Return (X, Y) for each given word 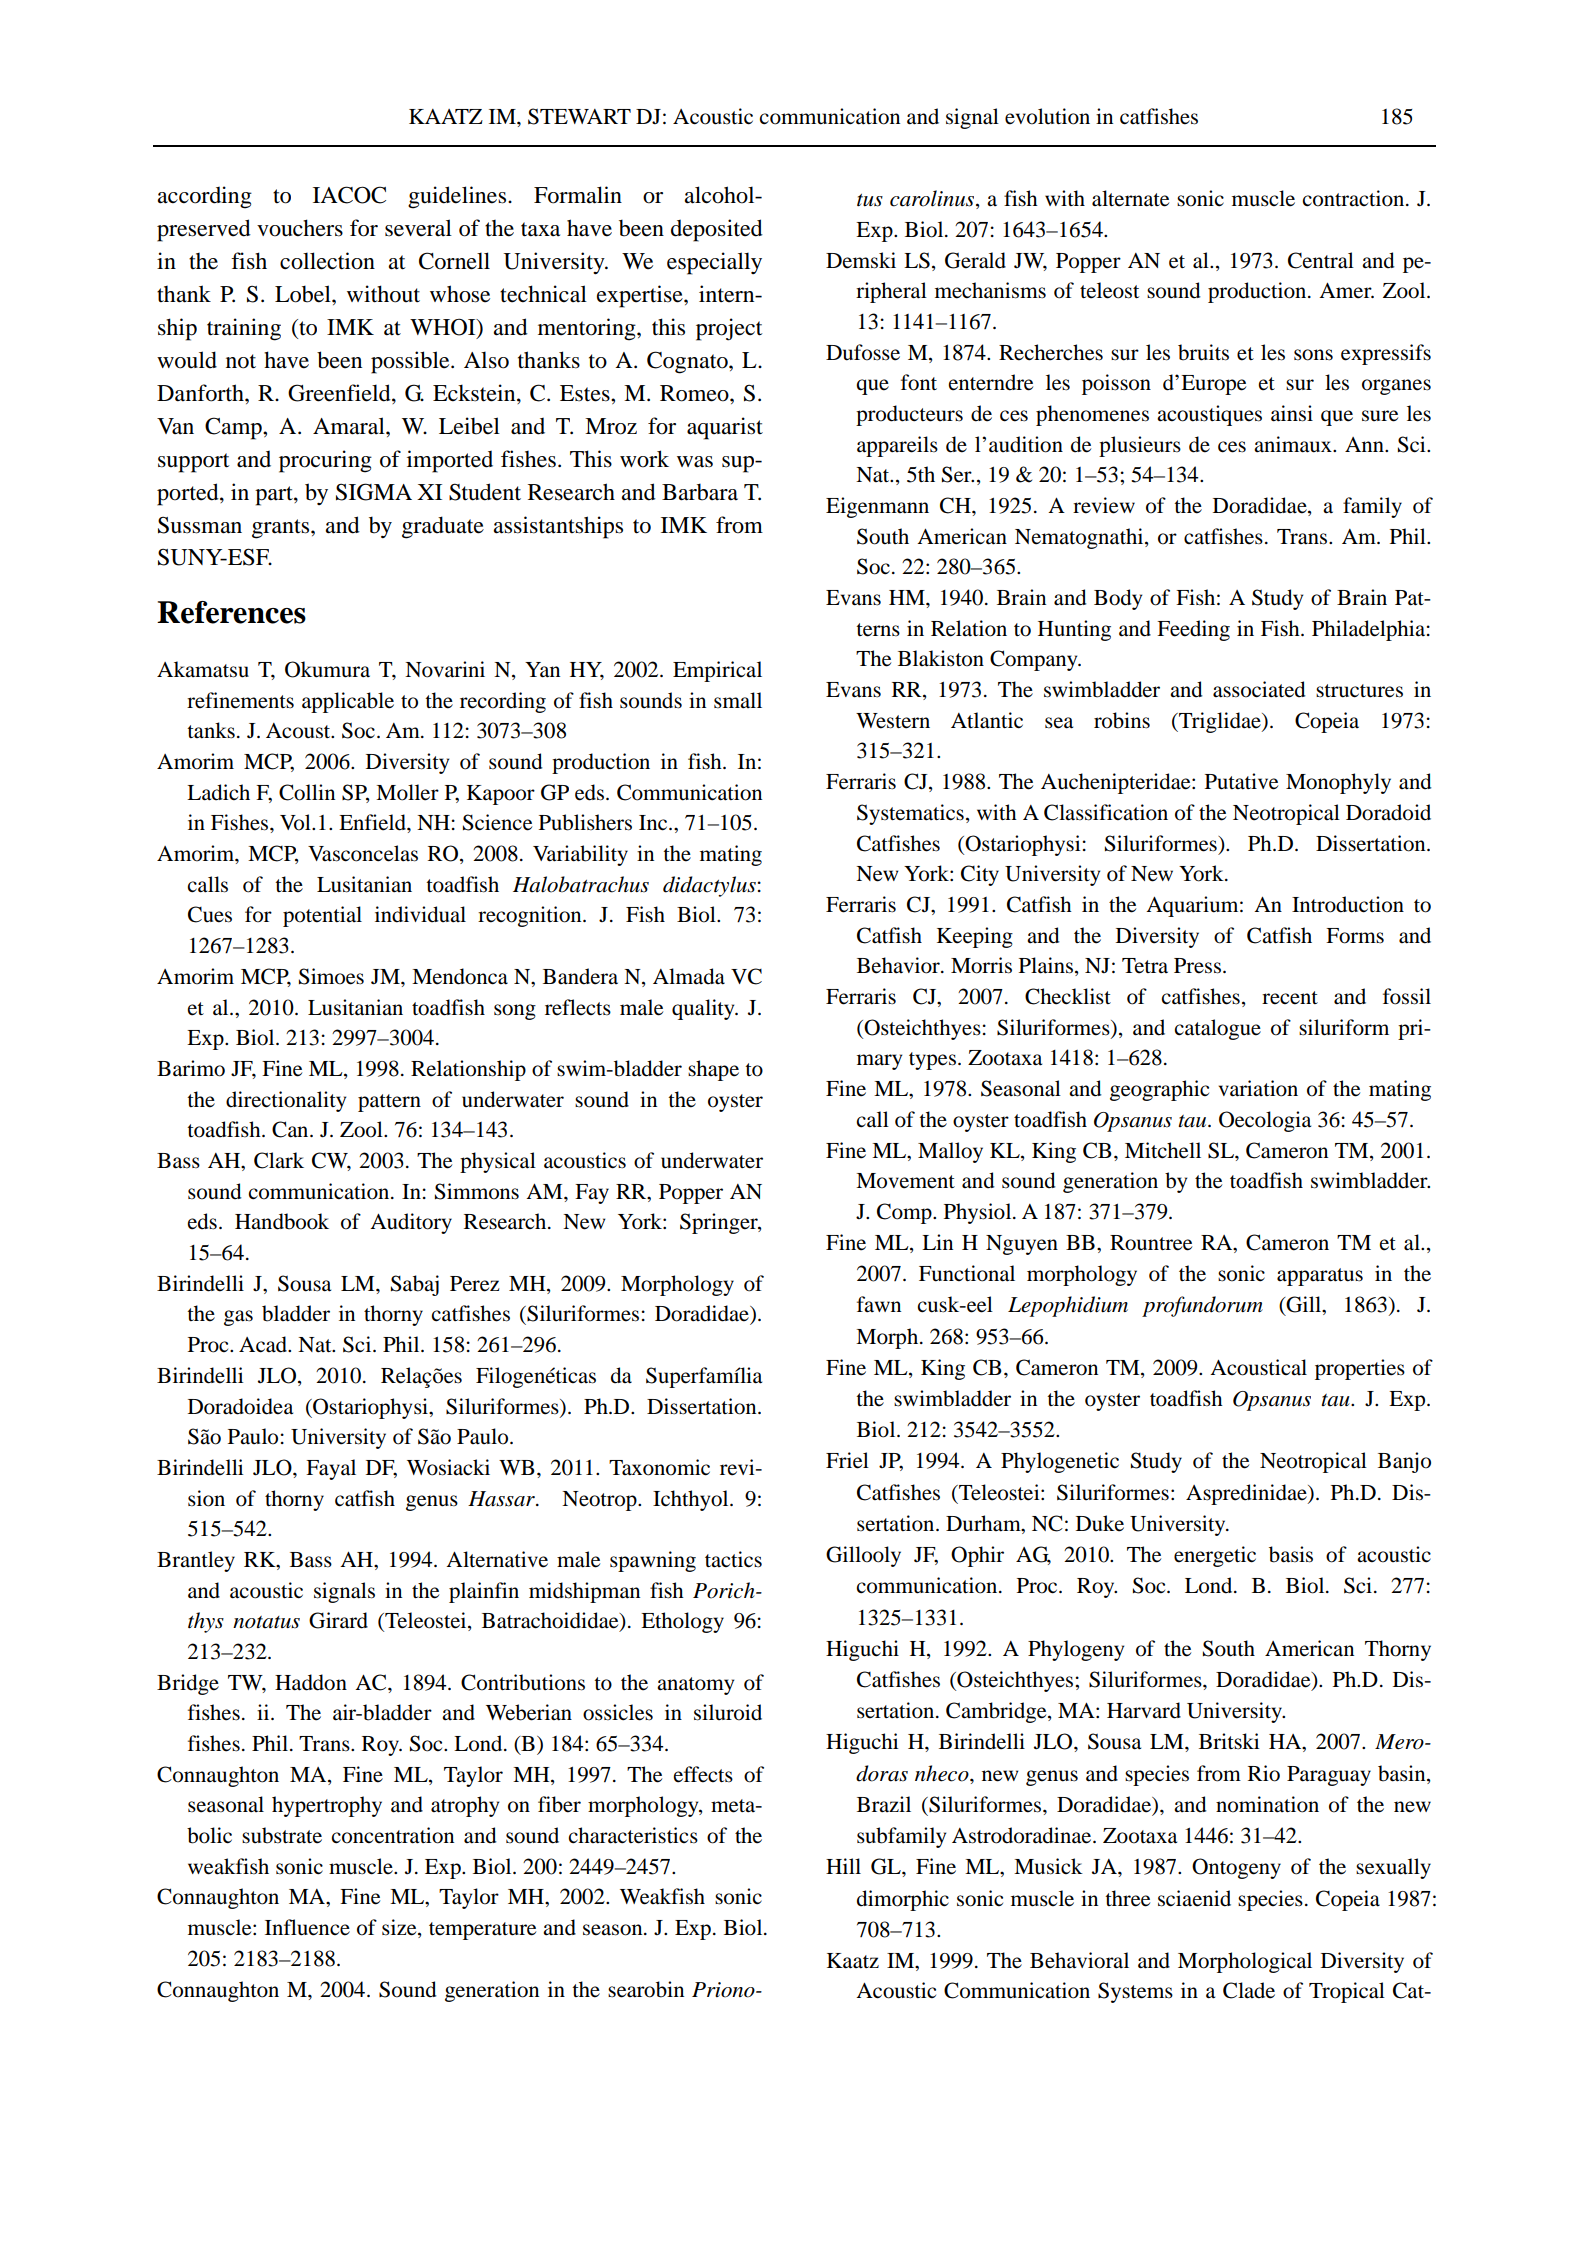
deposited (717, 230)
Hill (843, 1866)
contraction (1355, 198)
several (418, 228)
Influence (307, 1927)
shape (713, 1070)
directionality (286, 1101)
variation (1258, 1088)
